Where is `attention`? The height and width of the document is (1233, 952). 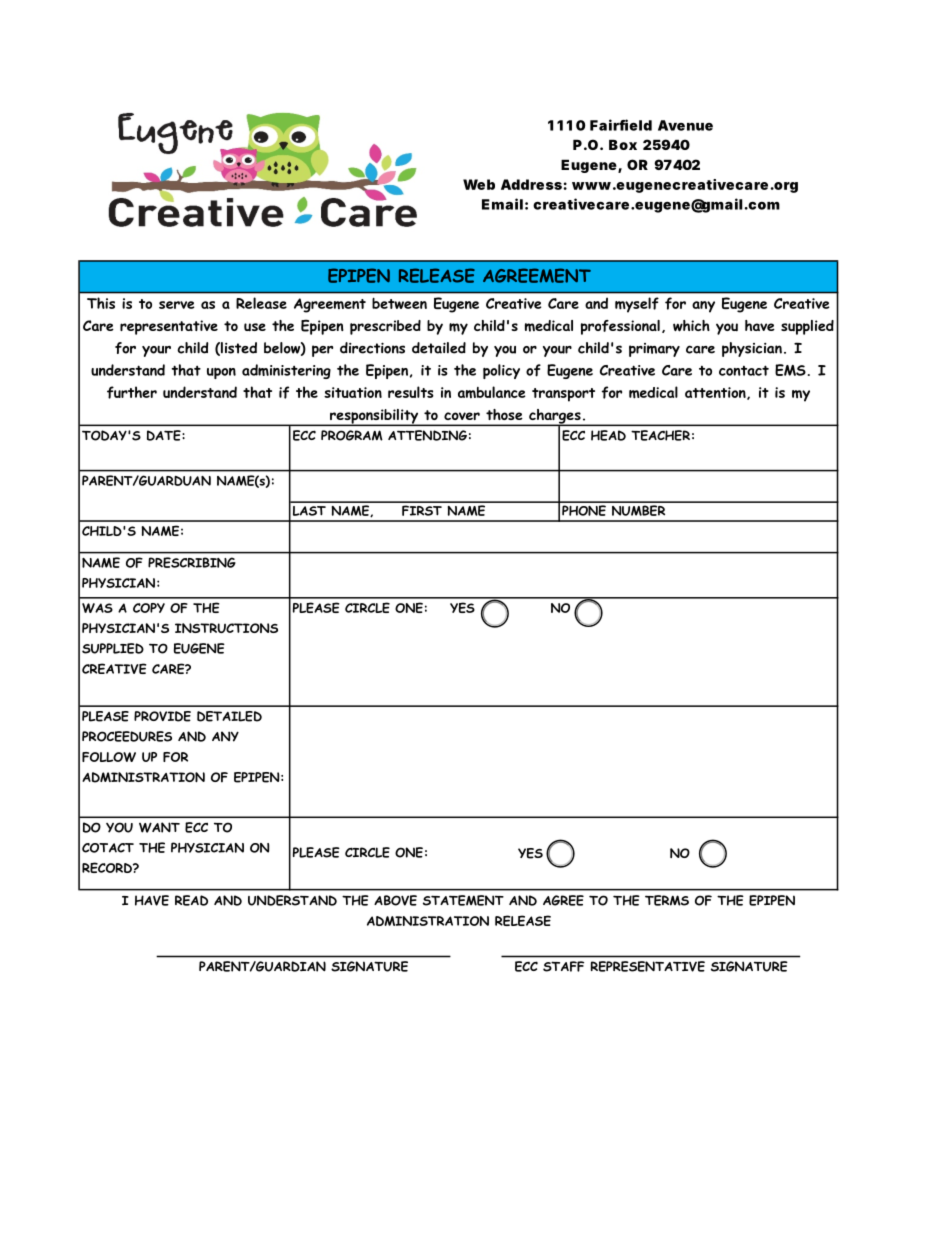
attention is located at coordinates (716, 393).
